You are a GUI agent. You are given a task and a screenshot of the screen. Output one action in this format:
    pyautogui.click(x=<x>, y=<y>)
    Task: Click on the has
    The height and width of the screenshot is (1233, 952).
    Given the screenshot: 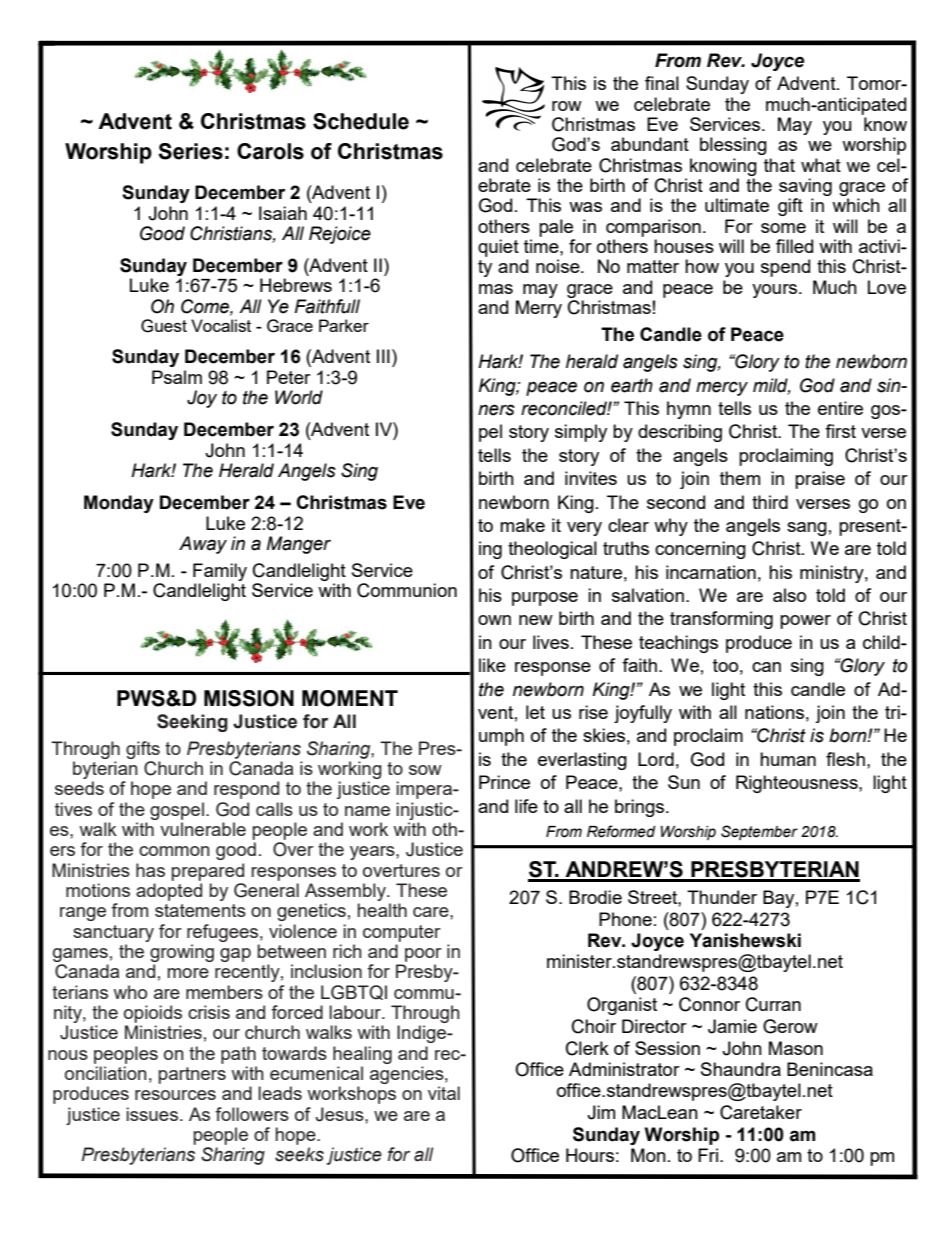 What is the action you would take?
    pyautogui.click(x=150, y=870)
